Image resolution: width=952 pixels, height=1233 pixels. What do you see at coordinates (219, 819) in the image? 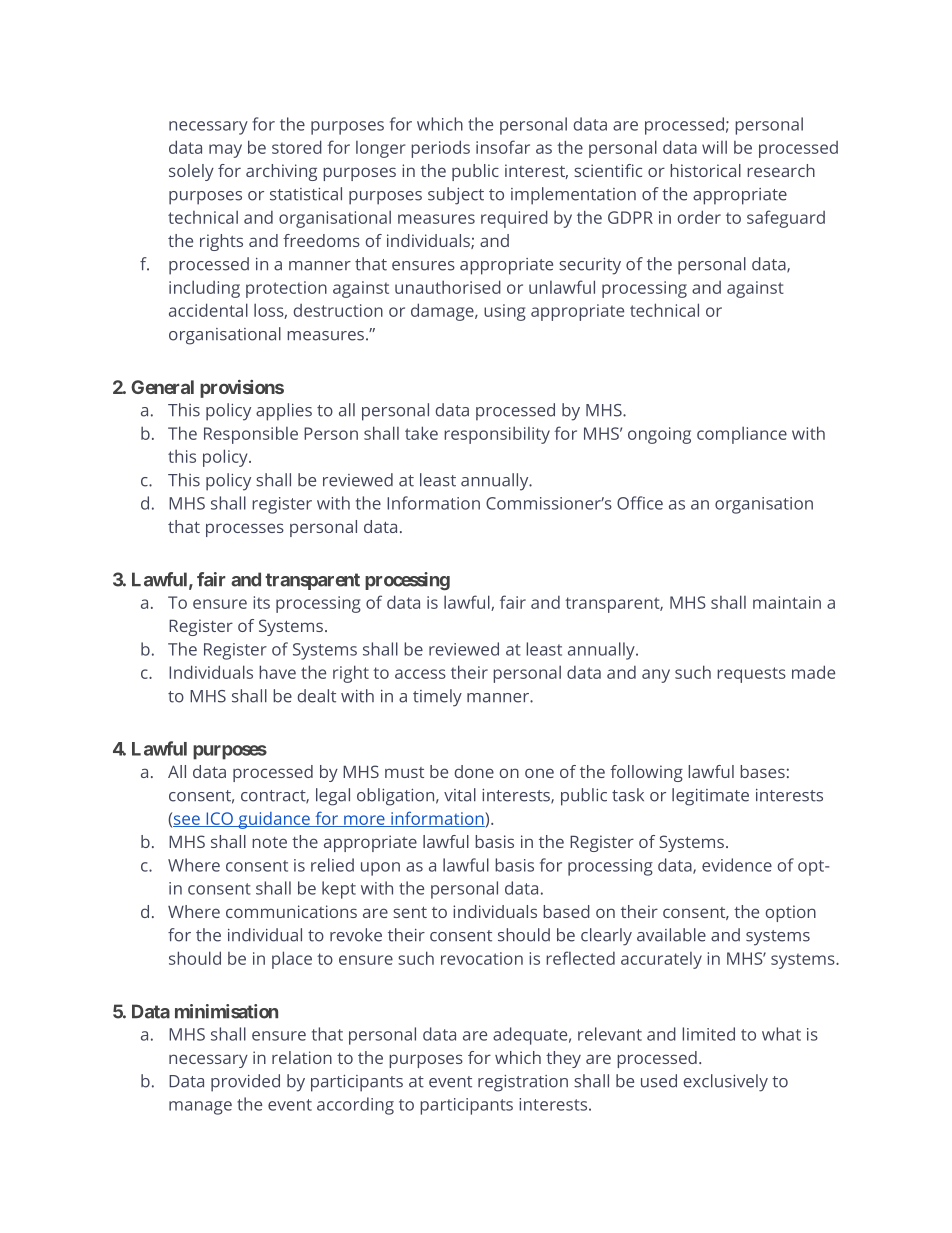
I see `ICO` at bounding box center [219, 819].
